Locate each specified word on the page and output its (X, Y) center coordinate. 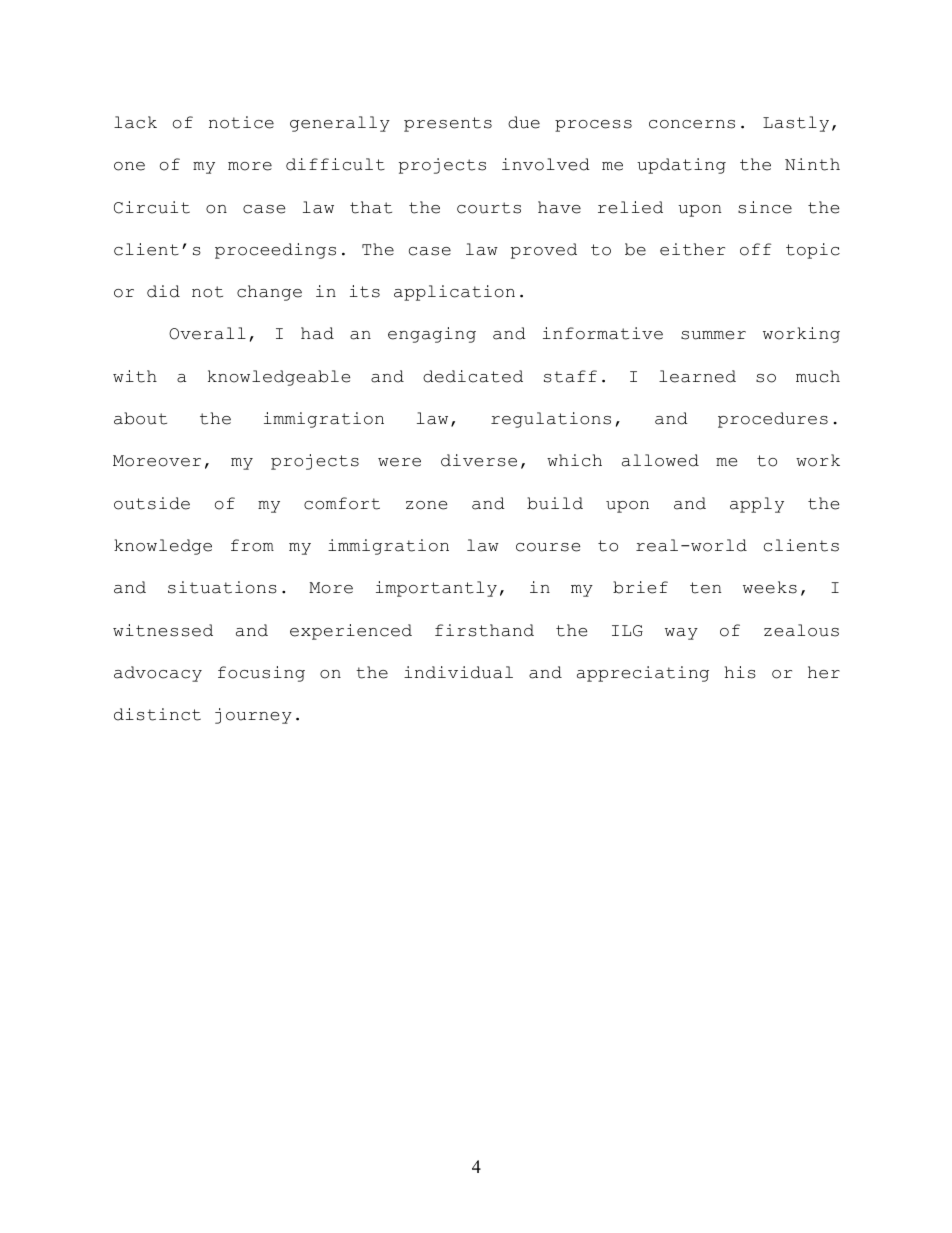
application (454, 293)
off (755, 249)
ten (705, 588)
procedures (773, 420)
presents (448, 124)
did (163, 291)
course (548, 547)
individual (458, 672)
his (740, 672)
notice (241, 122)
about (140, 418)
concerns (692, 124)
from (252, 545)
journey (253, 716)
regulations (551, 420)
